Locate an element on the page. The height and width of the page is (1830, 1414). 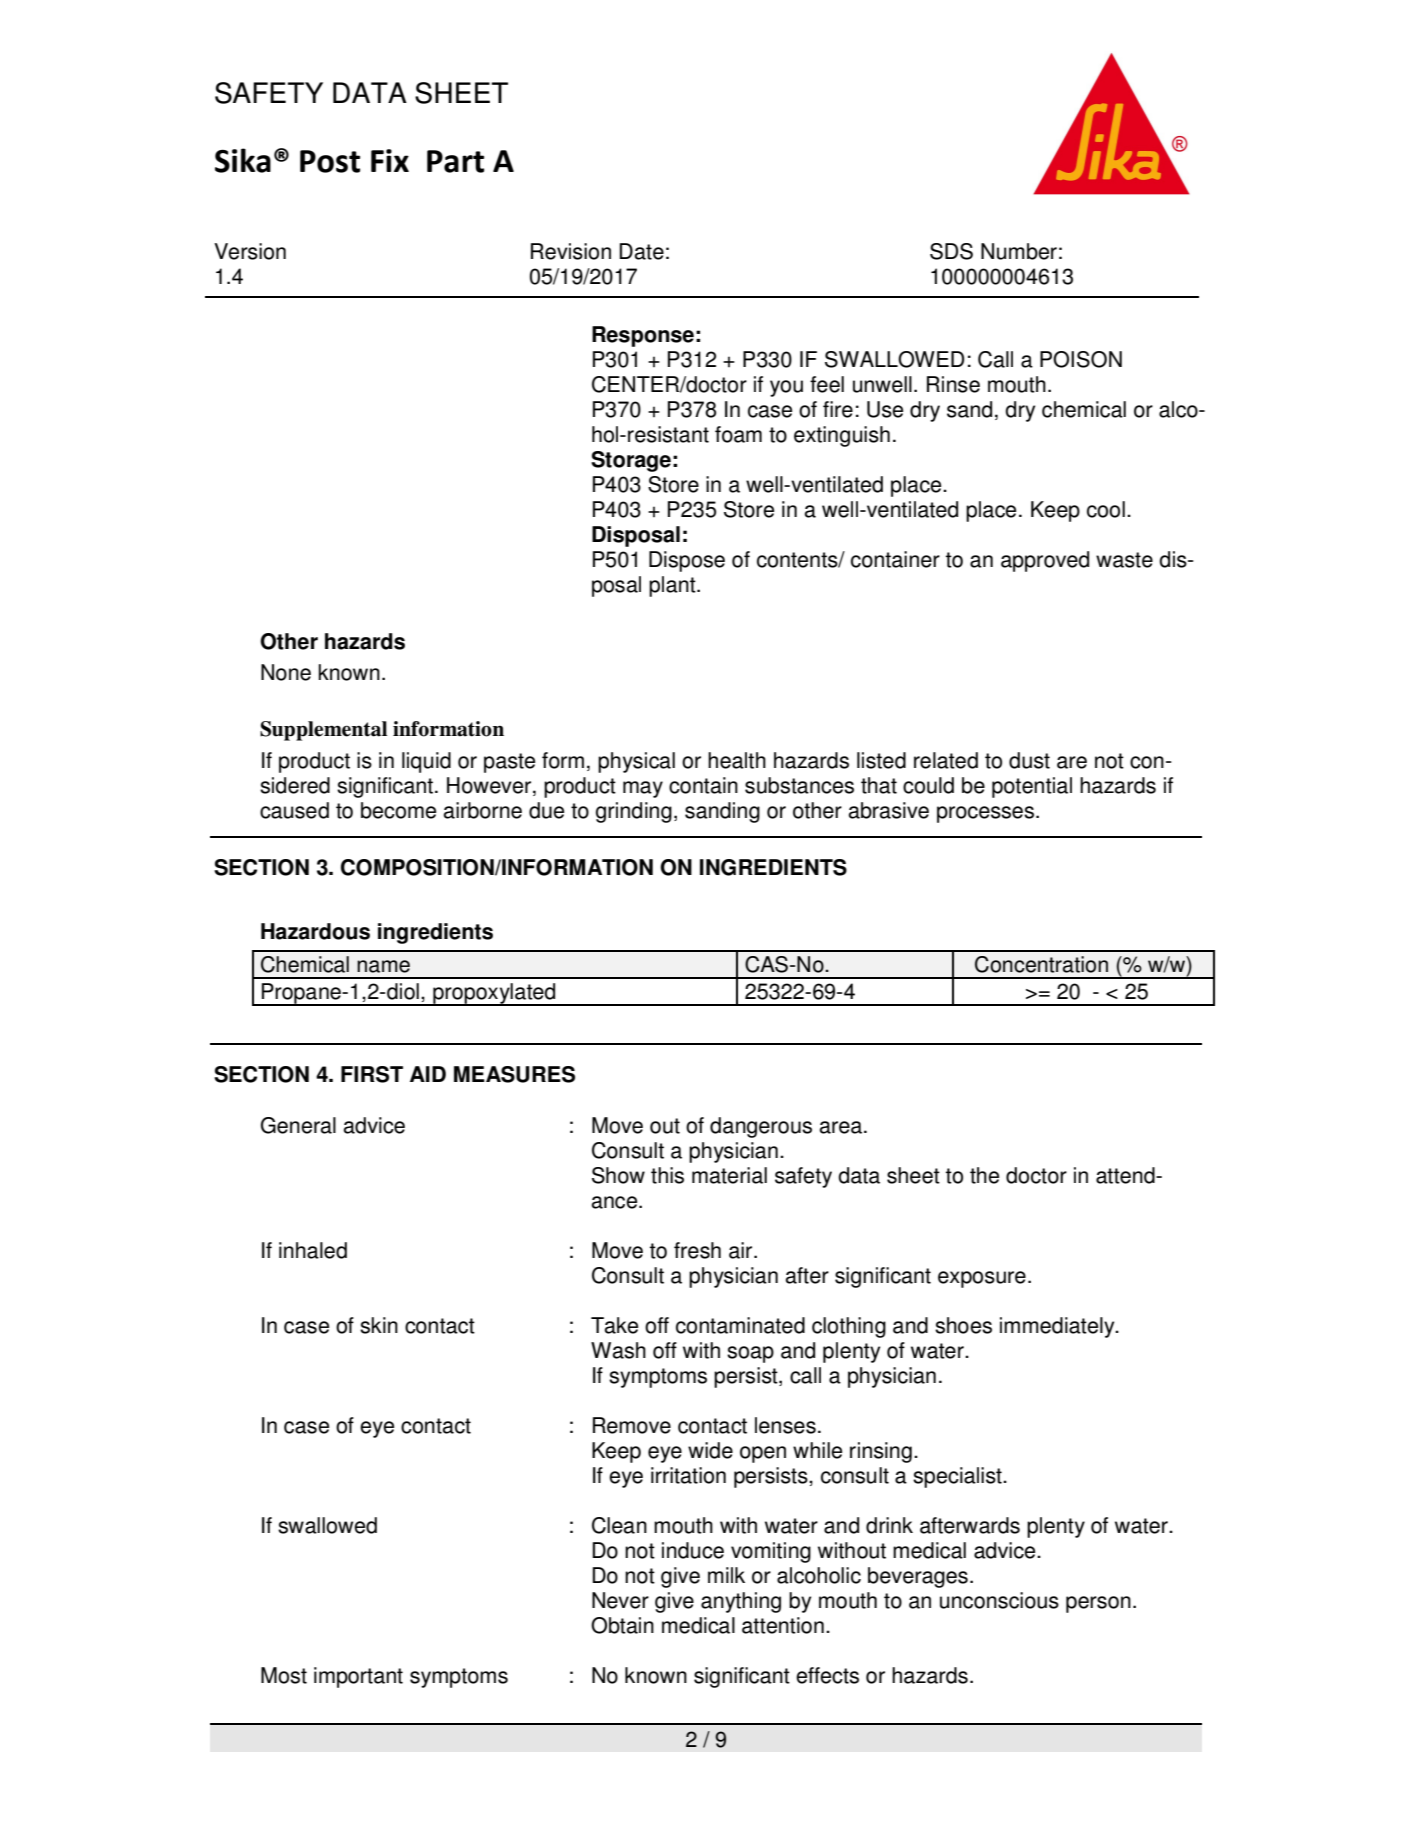
Date is located at coordinates (641, 251).
